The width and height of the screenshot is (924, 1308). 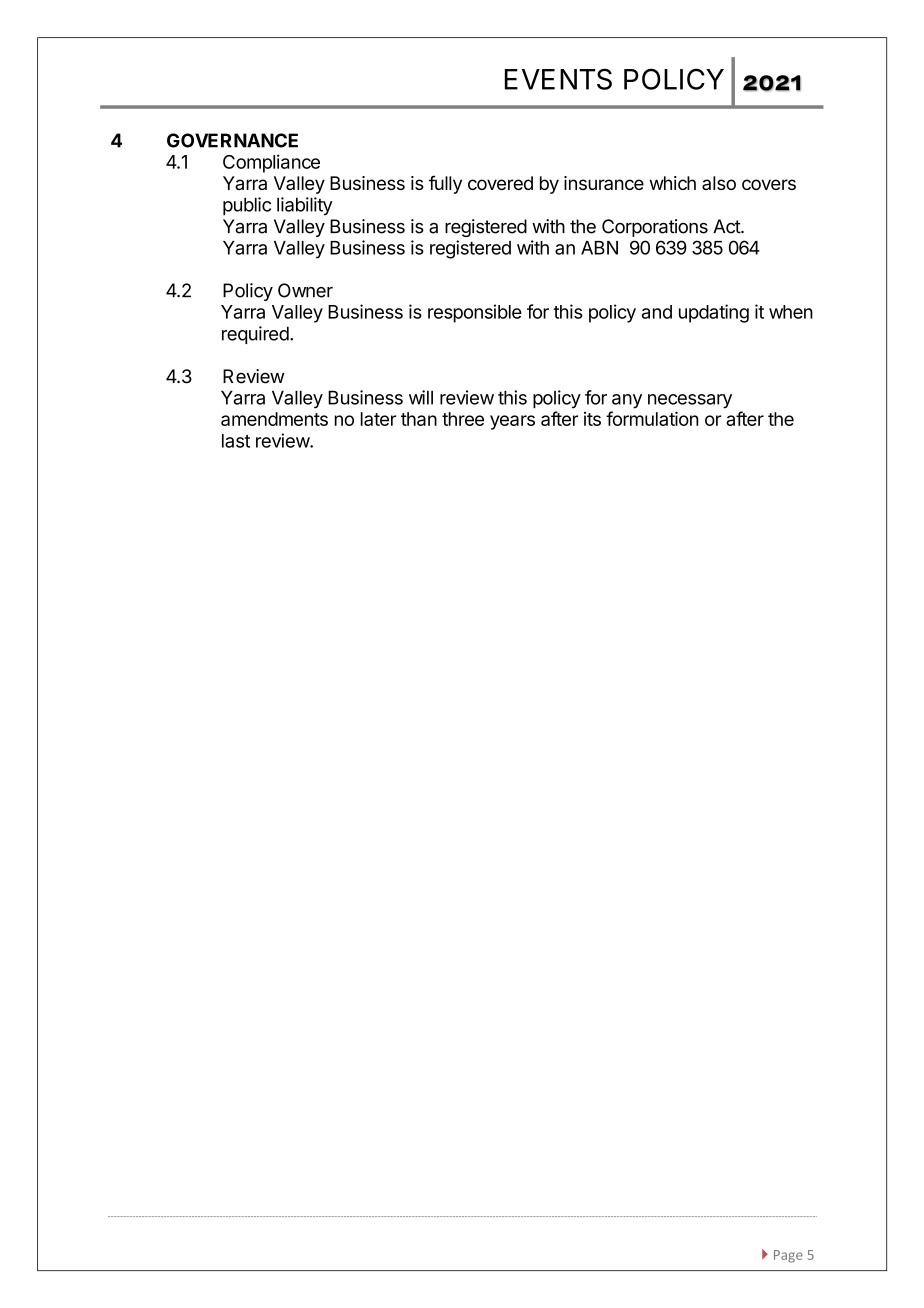 I want to click on amendments, so click(x=274, y=419).
